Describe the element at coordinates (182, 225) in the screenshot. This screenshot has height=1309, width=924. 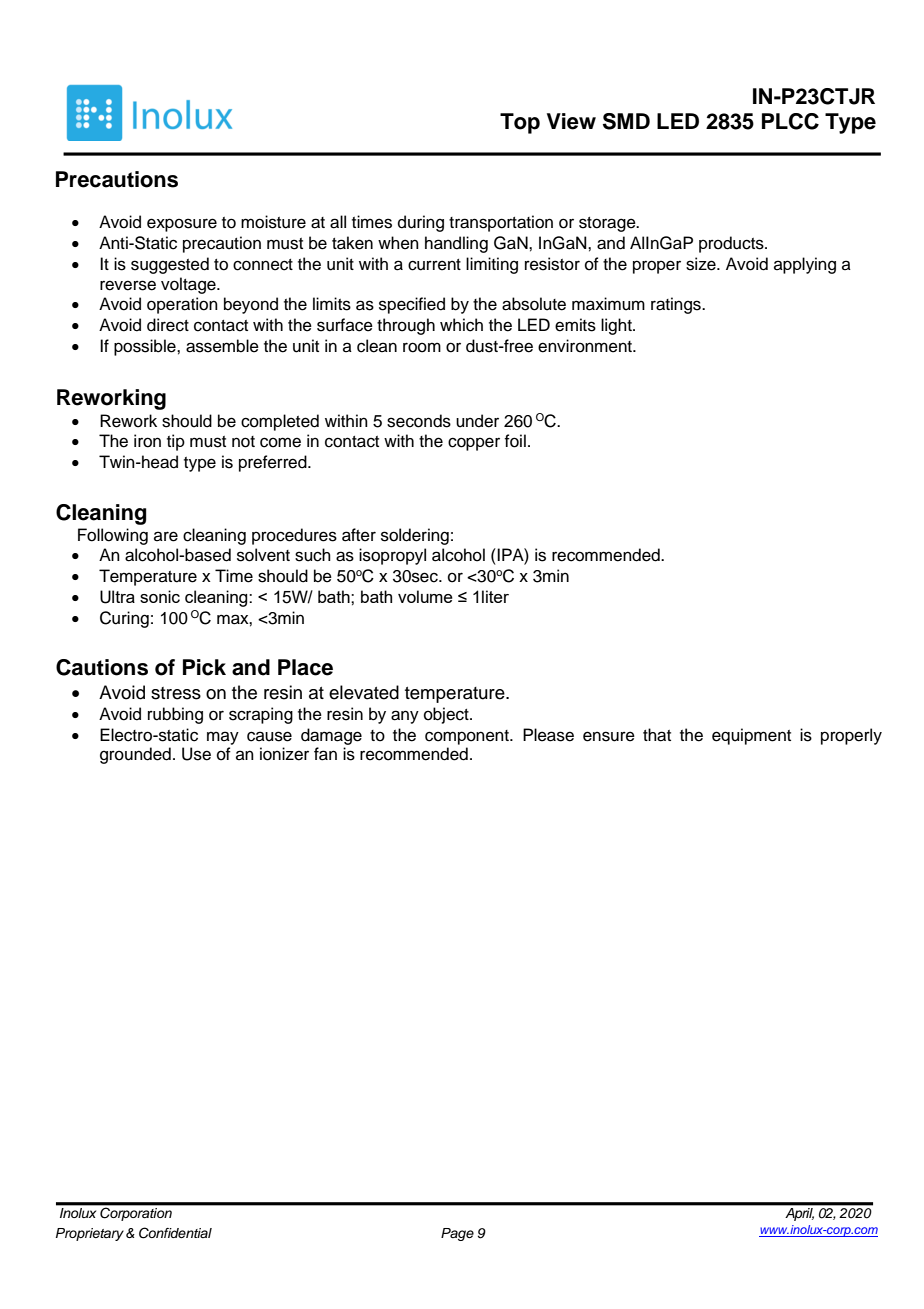
I see `exposure` at that location.
